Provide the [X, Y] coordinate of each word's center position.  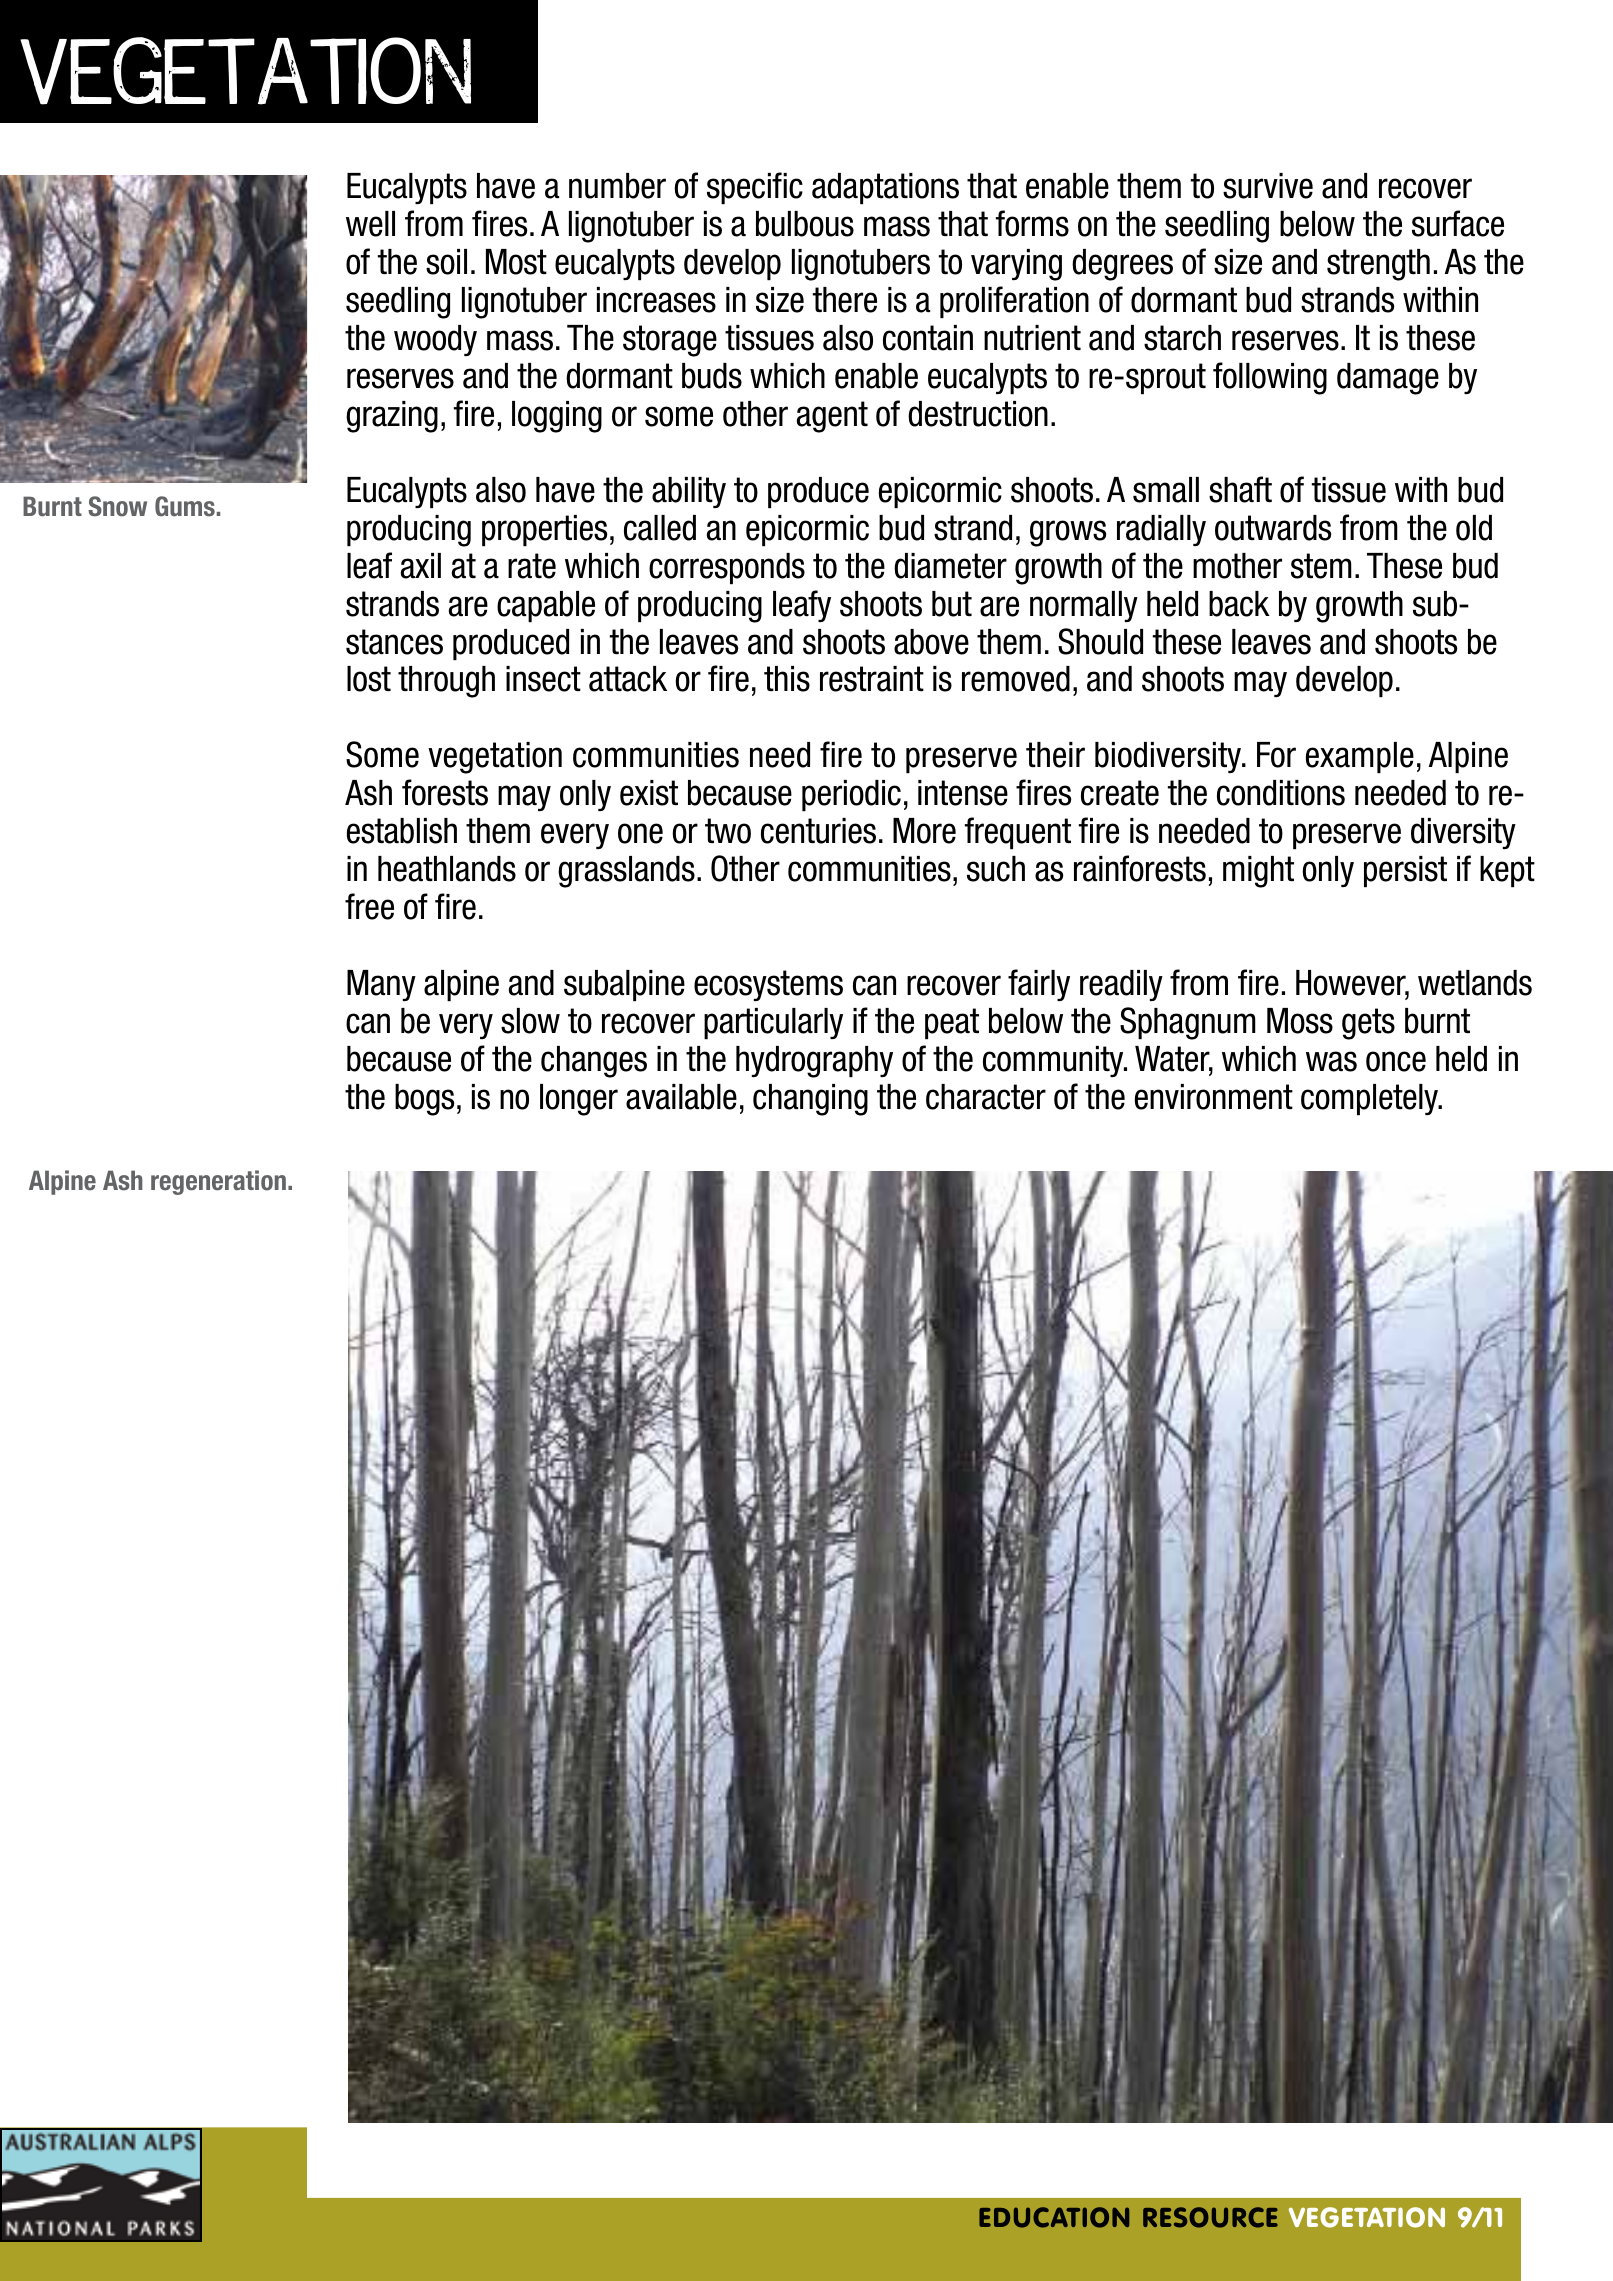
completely [1371, 1099]
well [370, 224]
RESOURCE [1210, 2217]
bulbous [805, 224]
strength [1378, 265]
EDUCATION [1054, 2217]
